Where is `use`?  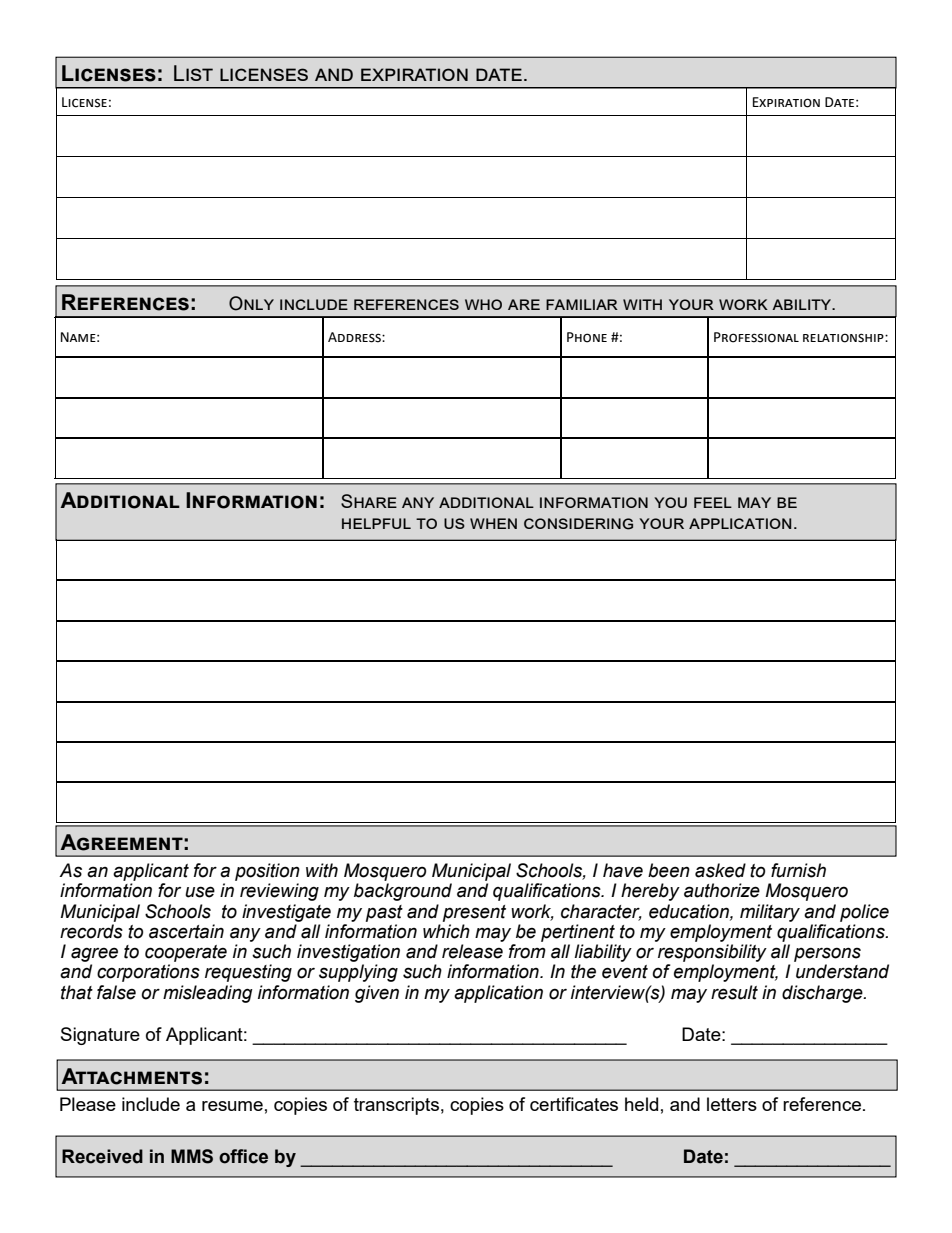
use is located at coordinates (200, 892).
